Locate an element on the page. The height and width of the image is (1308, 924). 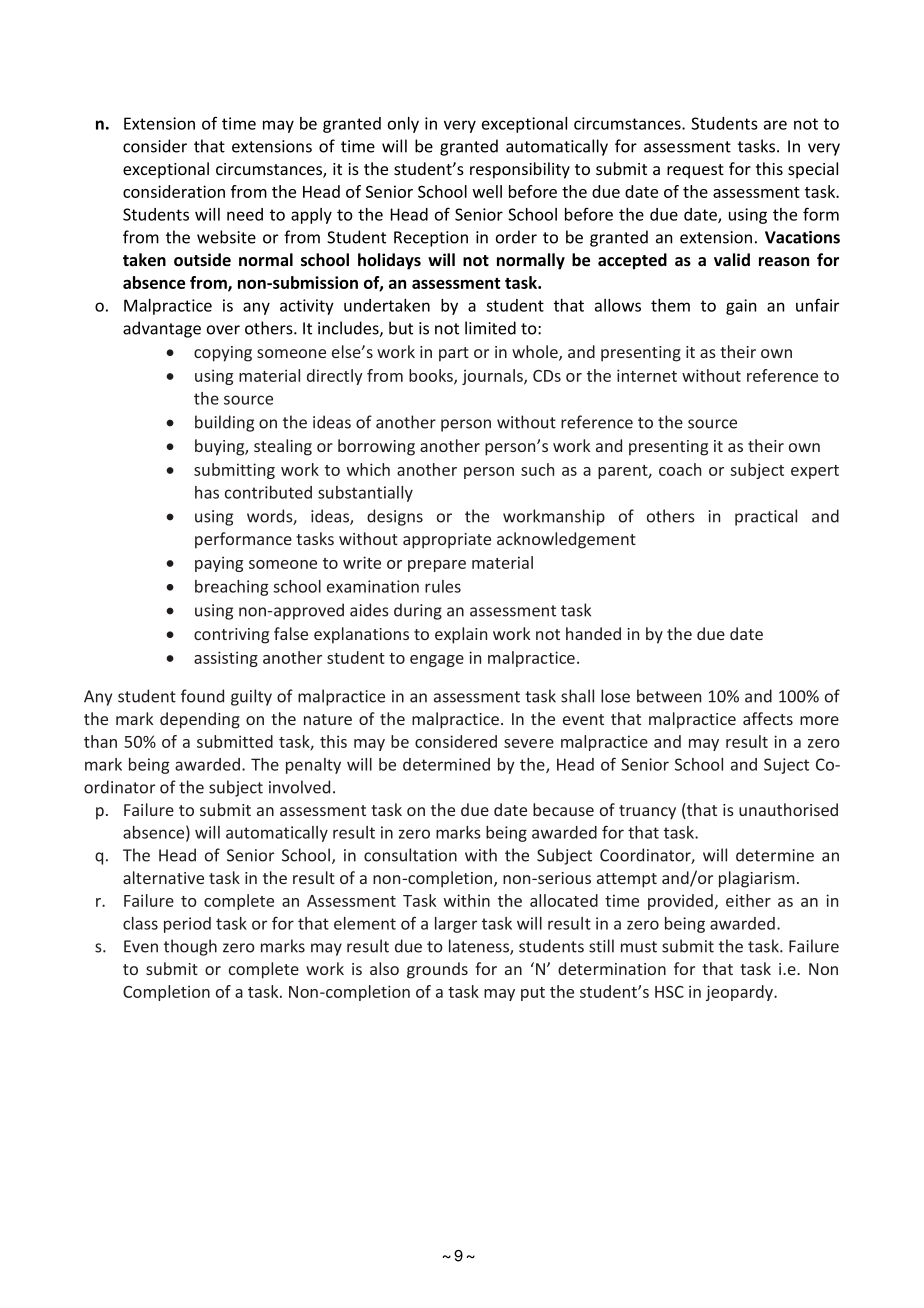
request is located at coordinates (695, 171).
